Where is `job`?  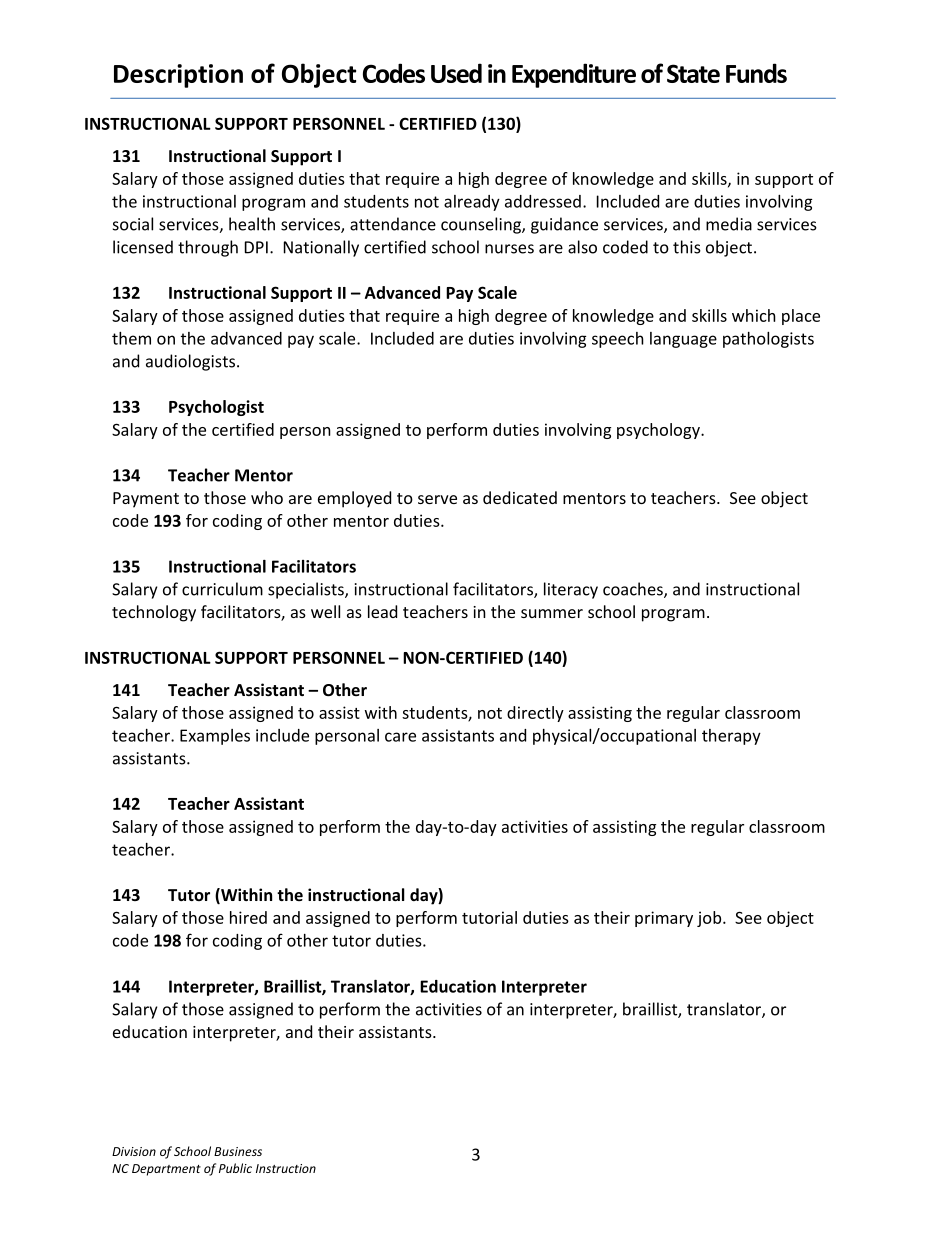
job is located at coordinates (710, 919).
